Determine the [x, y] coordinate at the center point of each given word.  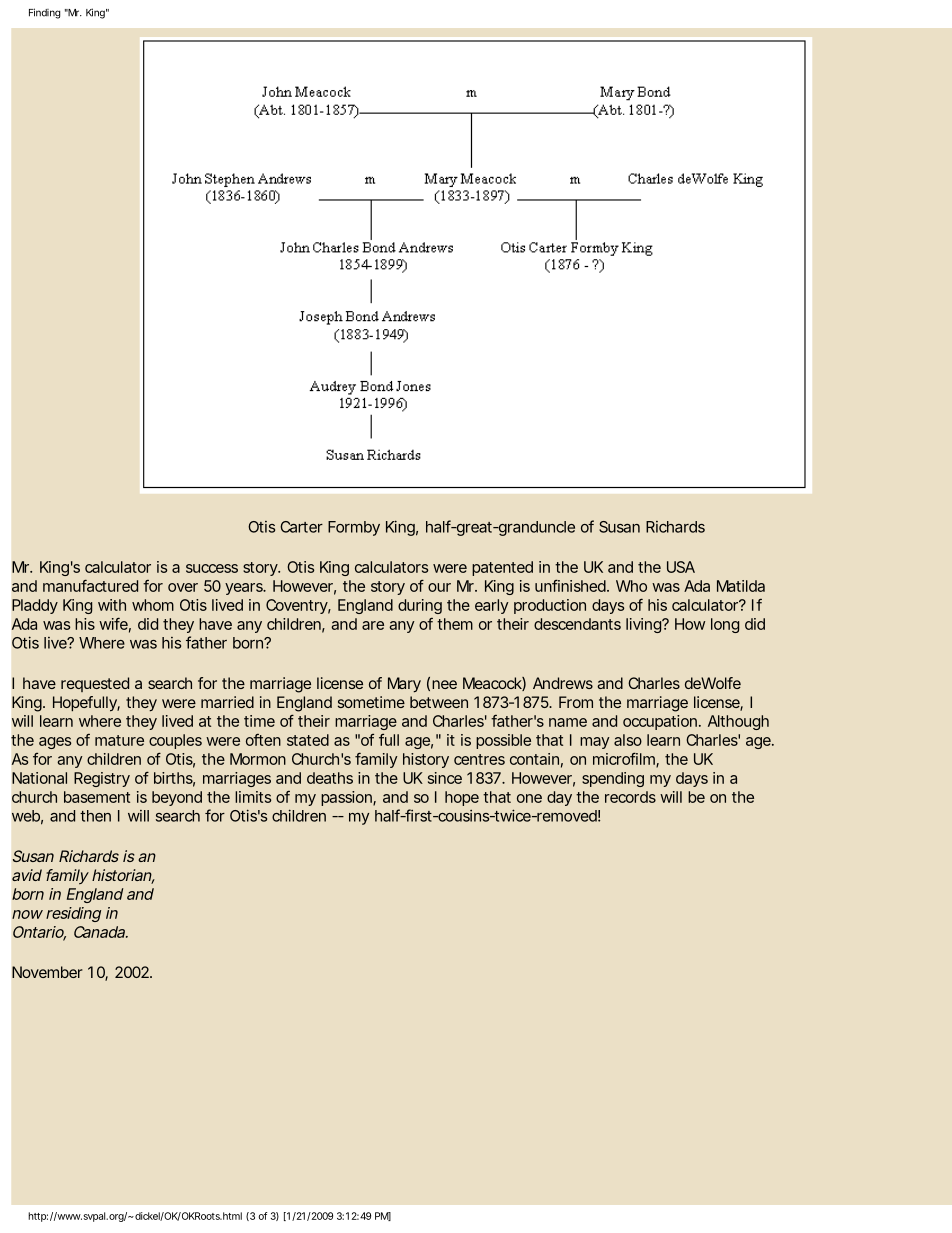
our [439, 587]
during [420, 606]
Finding [44, 13]
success [212, 568]
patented [502, 568]
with [112, 605]
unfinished [570, 585]
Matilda [741, 586]
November [47, 972]
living [643, 625]
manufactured [90, 585]
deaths [330, 778]
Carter [301, 527]
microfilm [624, 758]
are [373, 625]
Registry [102, 779]
